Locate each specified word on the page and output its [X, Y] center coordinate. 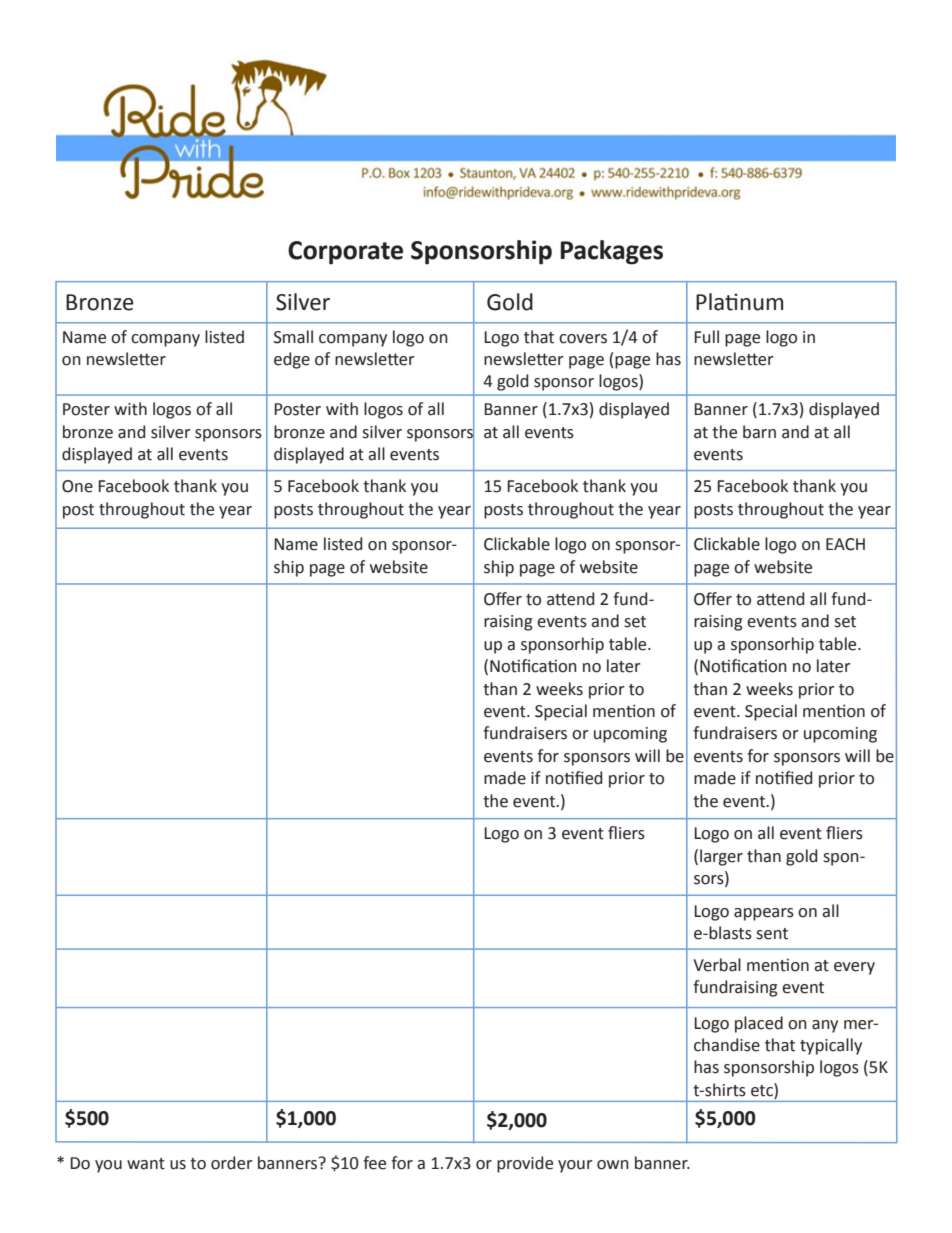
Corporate [345, 253]
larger [721, 857]
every [854, 968]
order [232, 1163]
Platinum [739, 302]
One [77, 486]
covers [583, 339]
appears [764, 914]
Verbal [717, 965]
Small [293, 337]
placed [759, 1024]
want [146, 1164]
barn [759, 432]
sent [772, 934]
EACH [845, 544]
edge [292, 360]
